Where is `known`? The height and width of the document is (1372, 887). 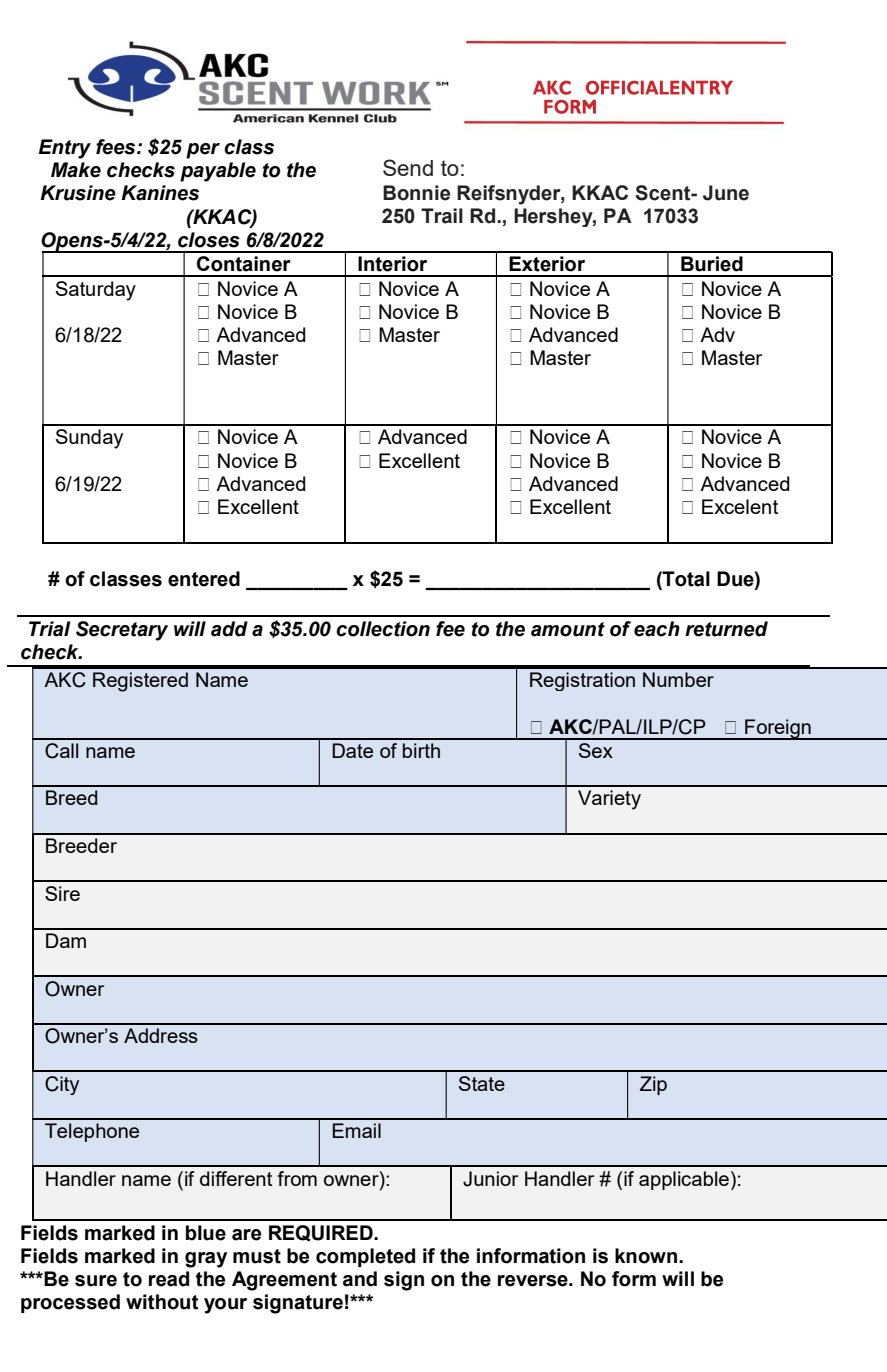
known is located at coordinates (646, 1256).
